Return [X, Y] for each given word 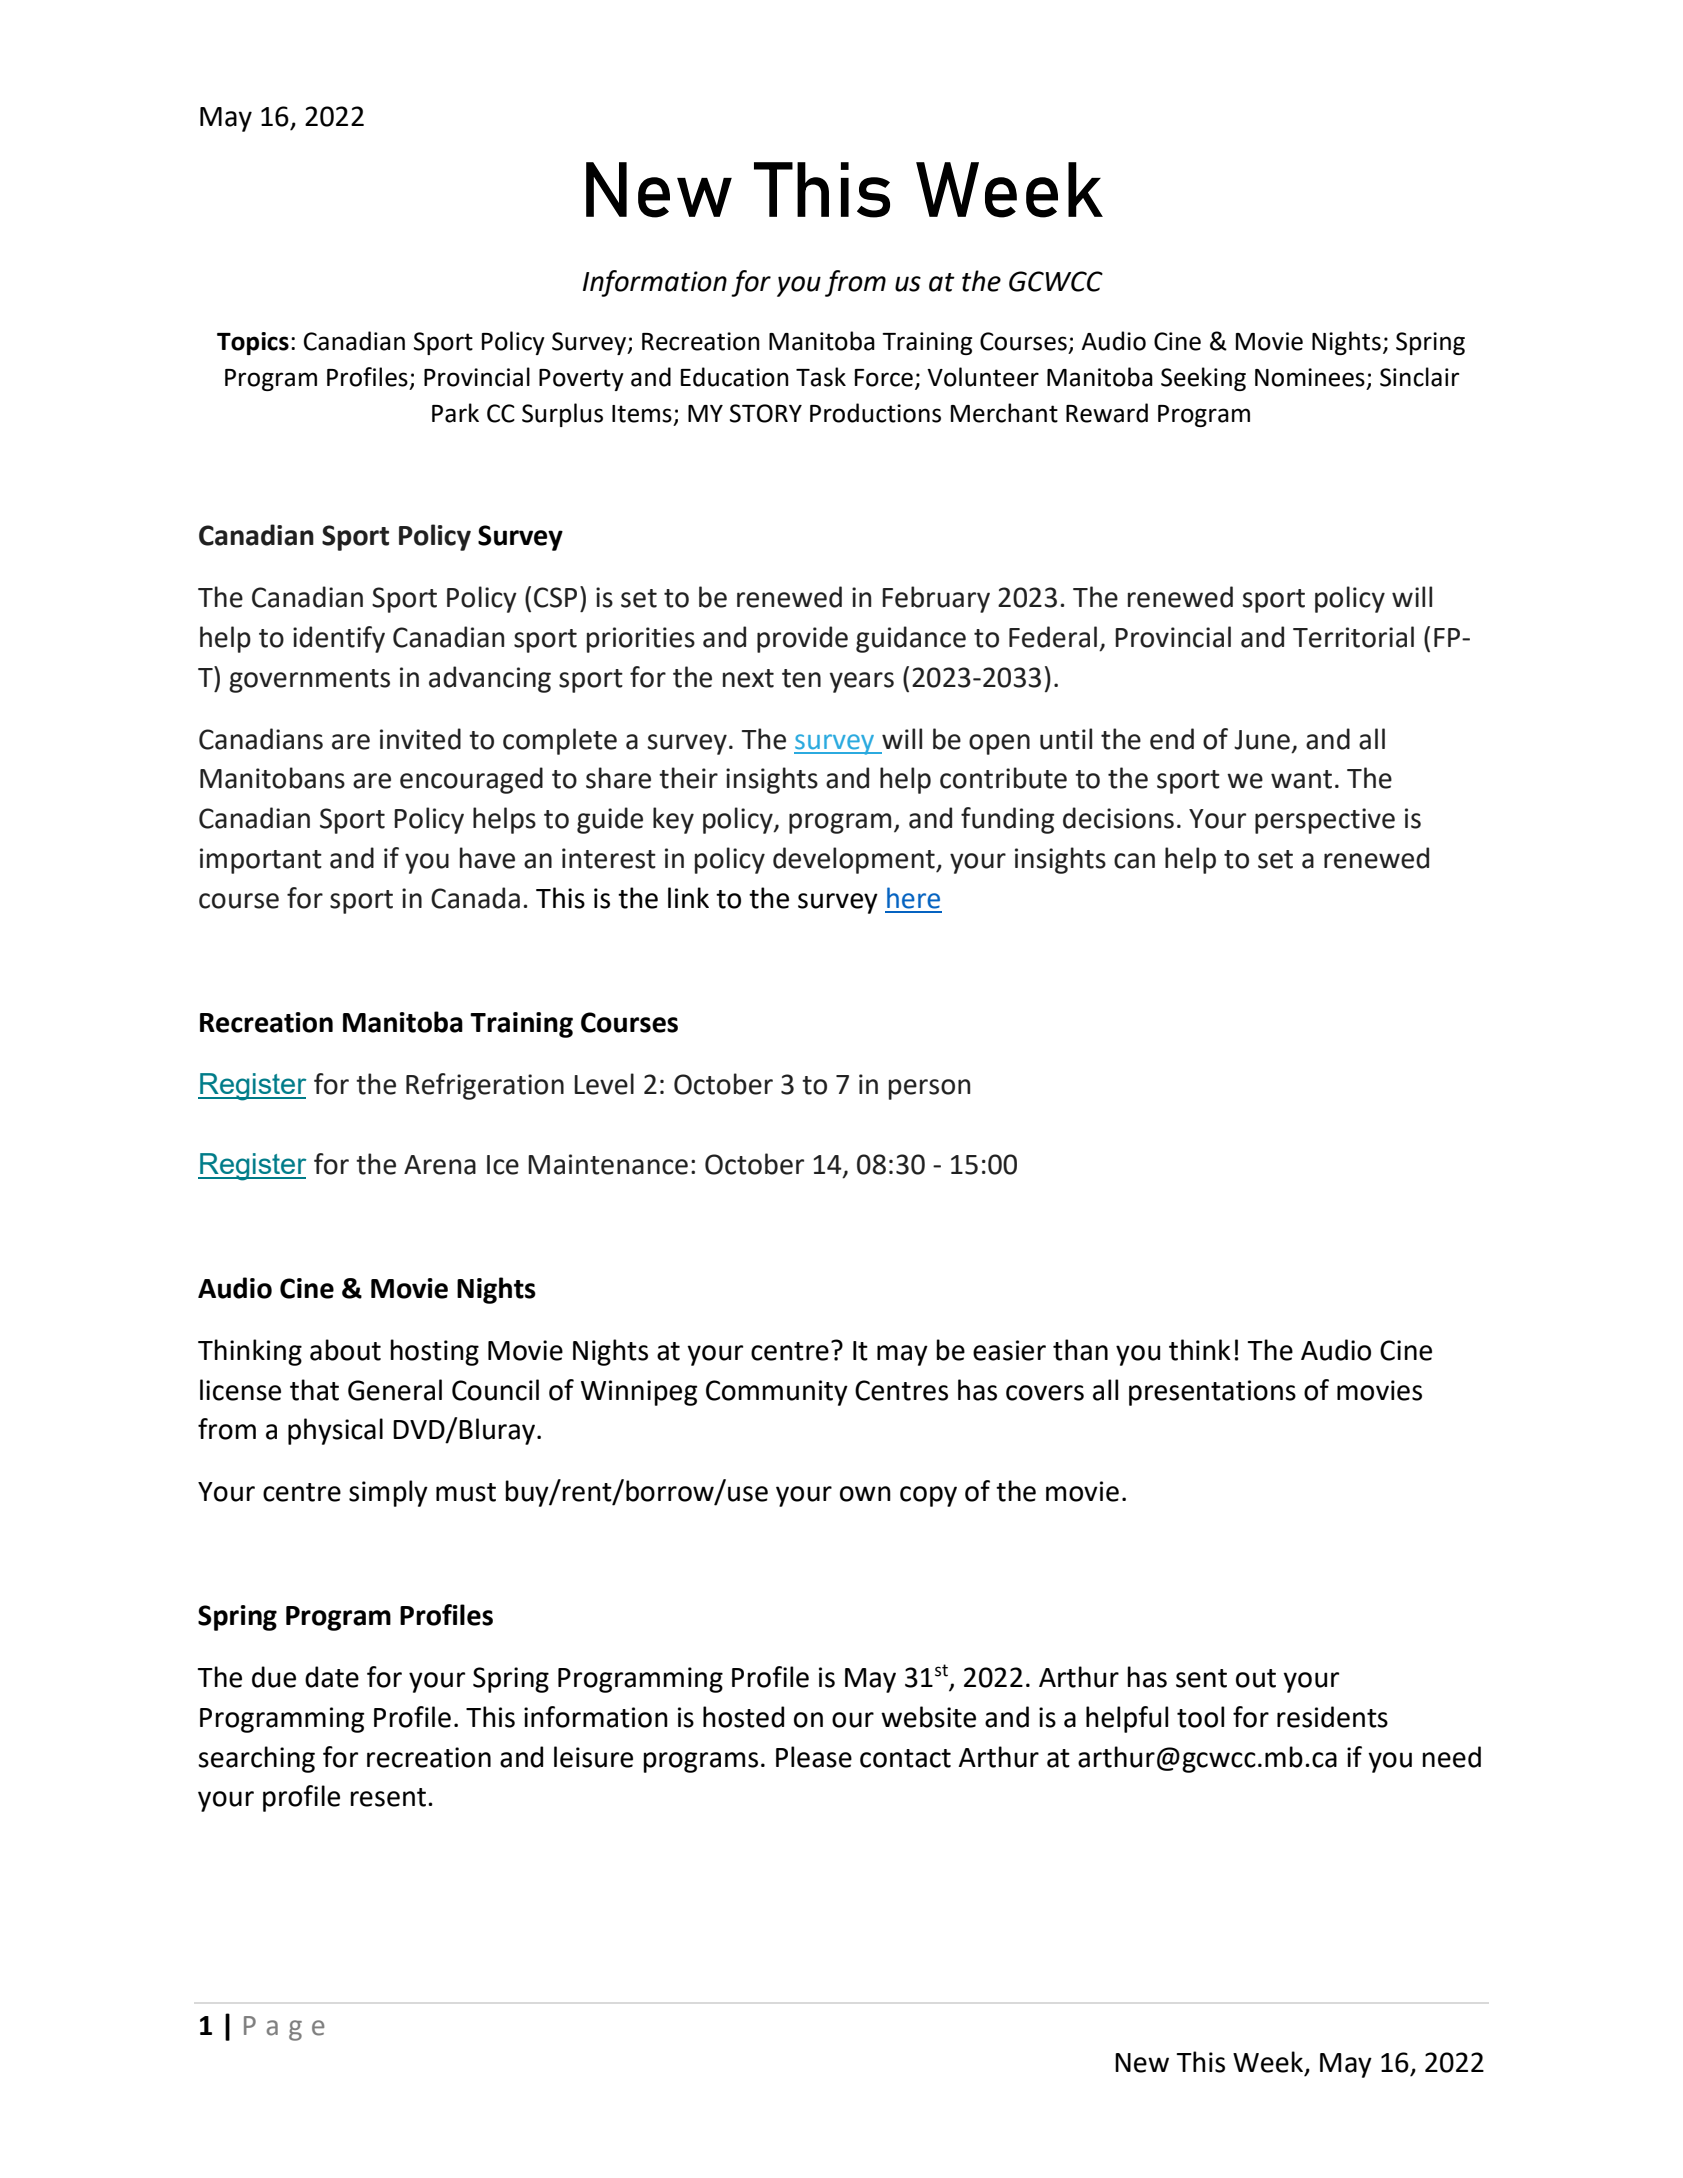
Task [821, 377]
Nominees [1310, 377]
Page [284, 2028]
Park [455, 413]
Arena [440, 1165]
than [1080, 1350]
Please [814, 1757]
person [929, 1089]
